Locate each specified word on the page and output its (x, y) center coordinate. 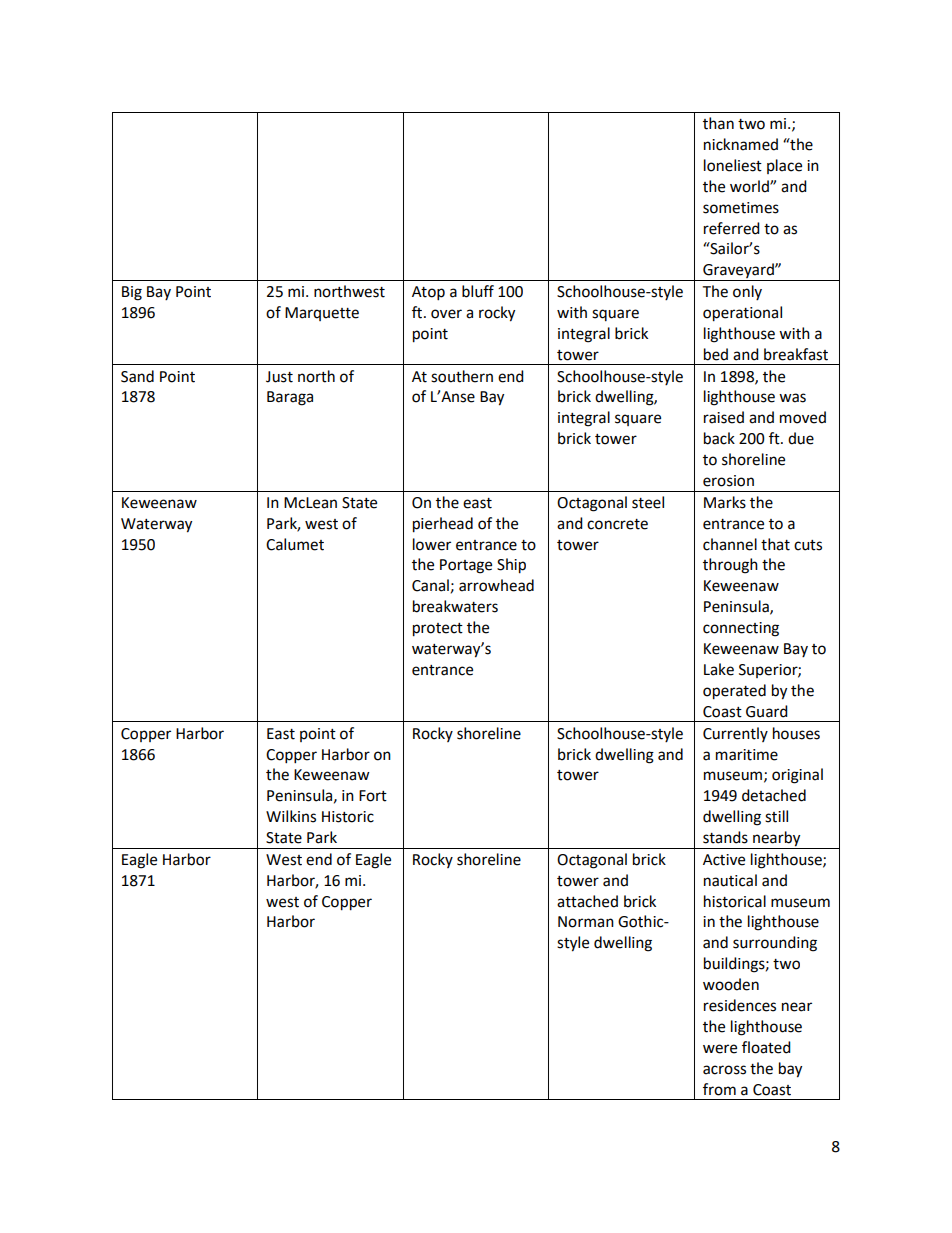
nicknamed (741, 144)
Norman (586, 922)
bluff (478, 291)
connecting (741, 629)
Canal (430, 585)
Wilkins (291, 816)
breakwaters (455, 606)
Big (132, 293)
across (724, 1070)
